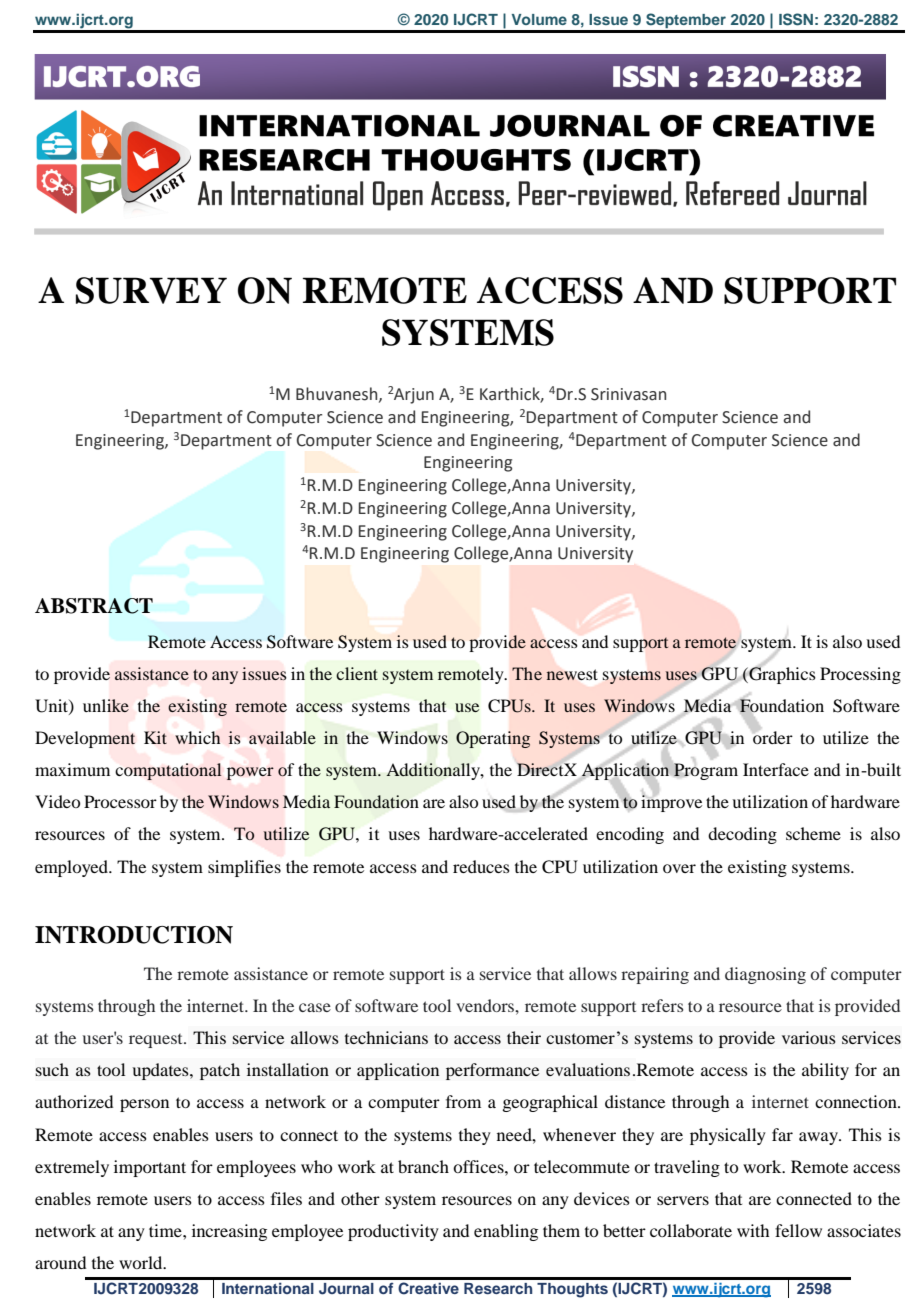 The width and height of the screenshot is (924, 1307). What do you see at coordinates (166, 1230) in the screenshot?
I see `time` at bounding box center [166, 1230].
